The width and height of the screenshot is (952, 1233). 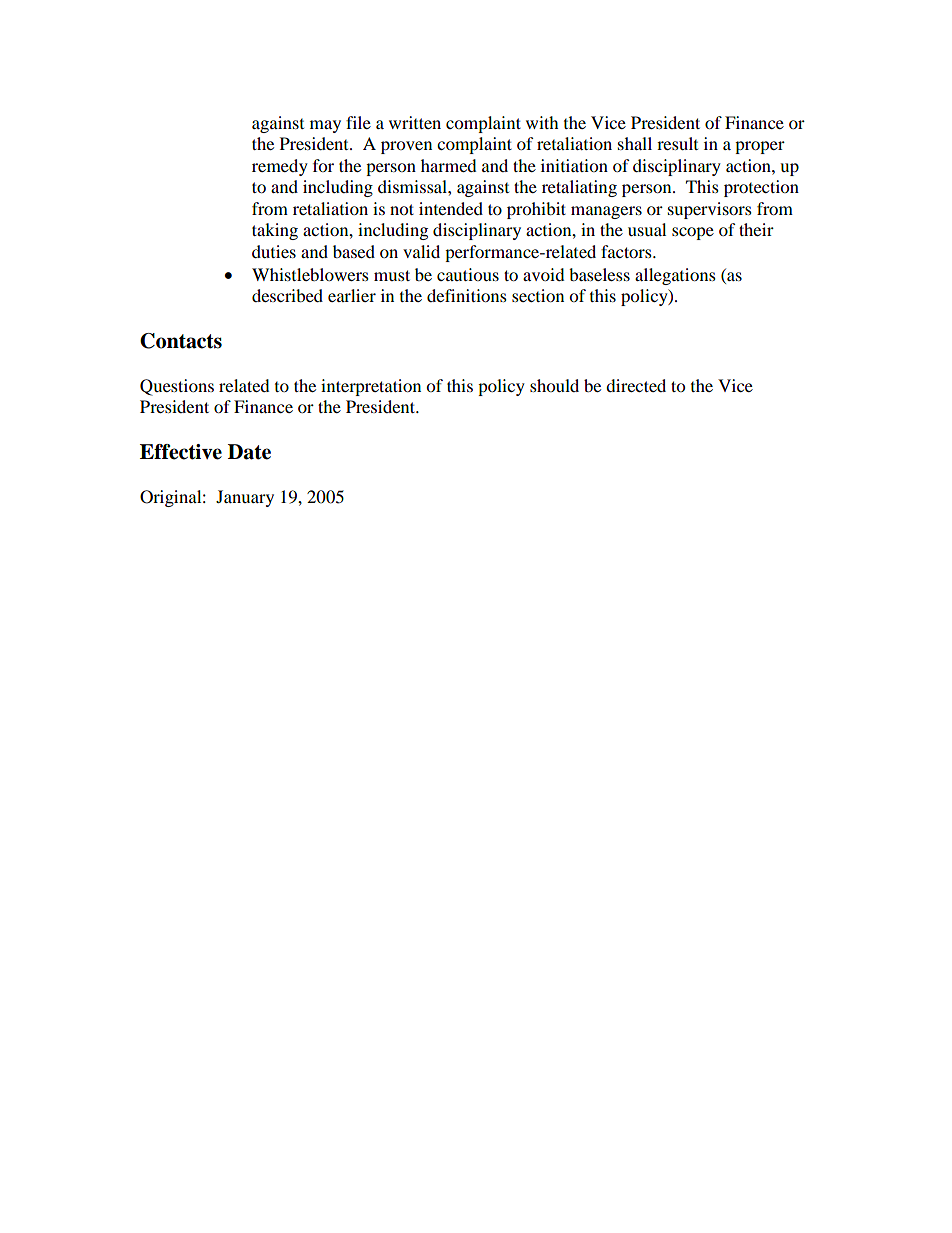 What do you see at coordinates (325, 126) in the screenshot?
I see `may` at bounding box center [325, 126].
